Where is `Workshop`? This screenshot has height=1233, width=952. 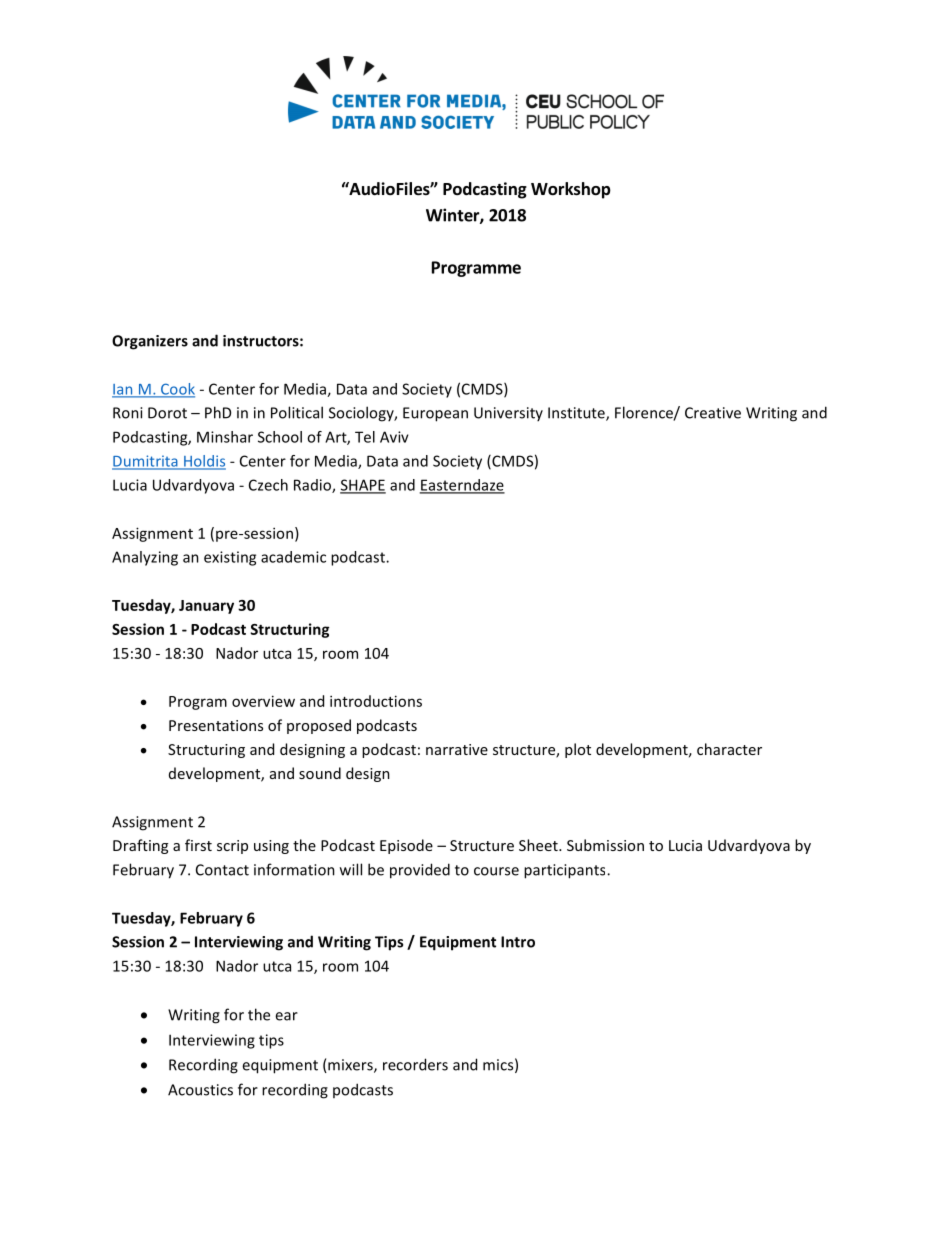
Workshop is located at coordinates (571, 190).
